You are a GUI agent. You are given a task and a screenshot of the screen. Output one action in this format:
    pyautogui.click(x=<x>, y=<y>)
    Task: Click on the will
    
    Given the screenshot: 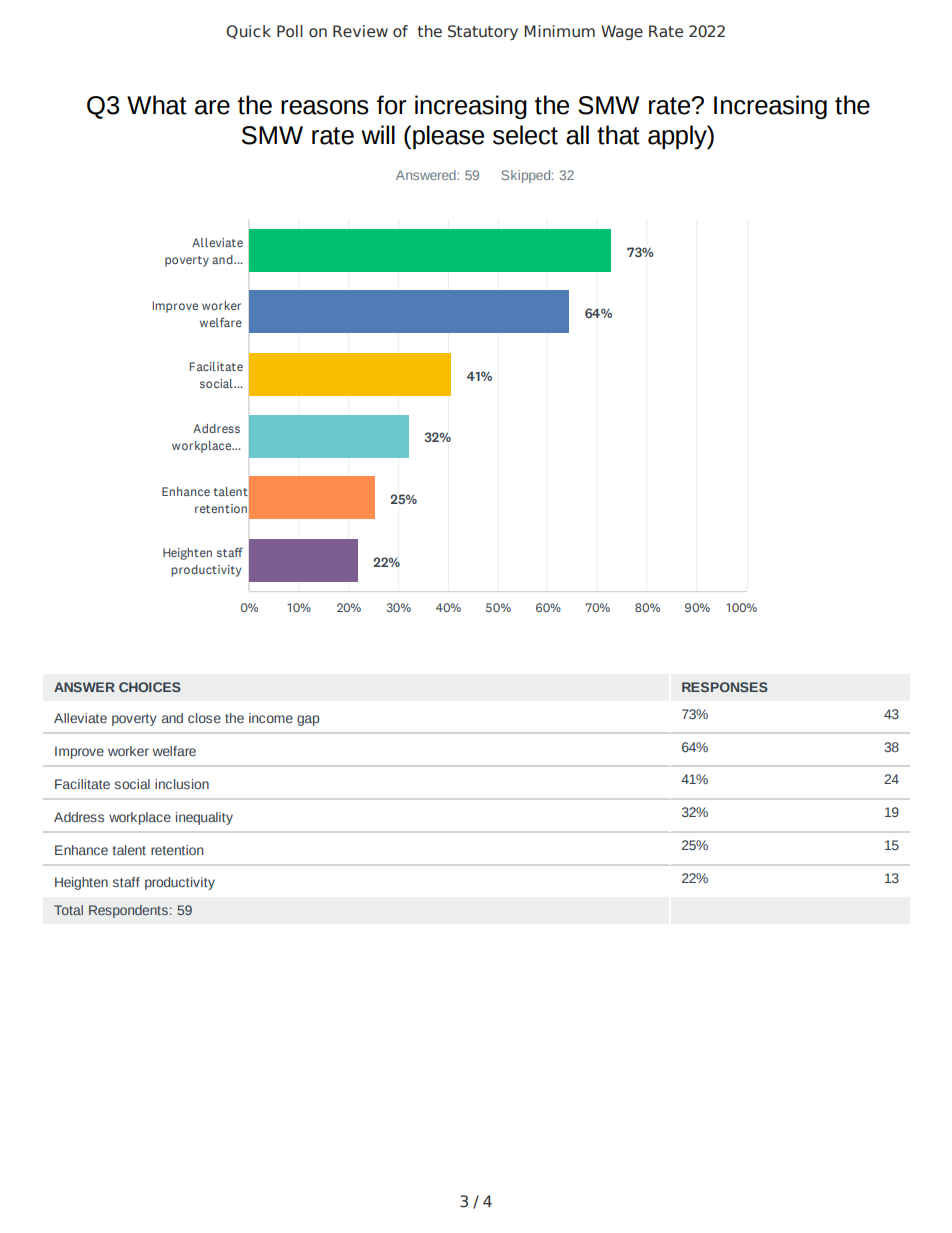 What is the action you would take?
    pyautogui.click(x=378, y=134)
